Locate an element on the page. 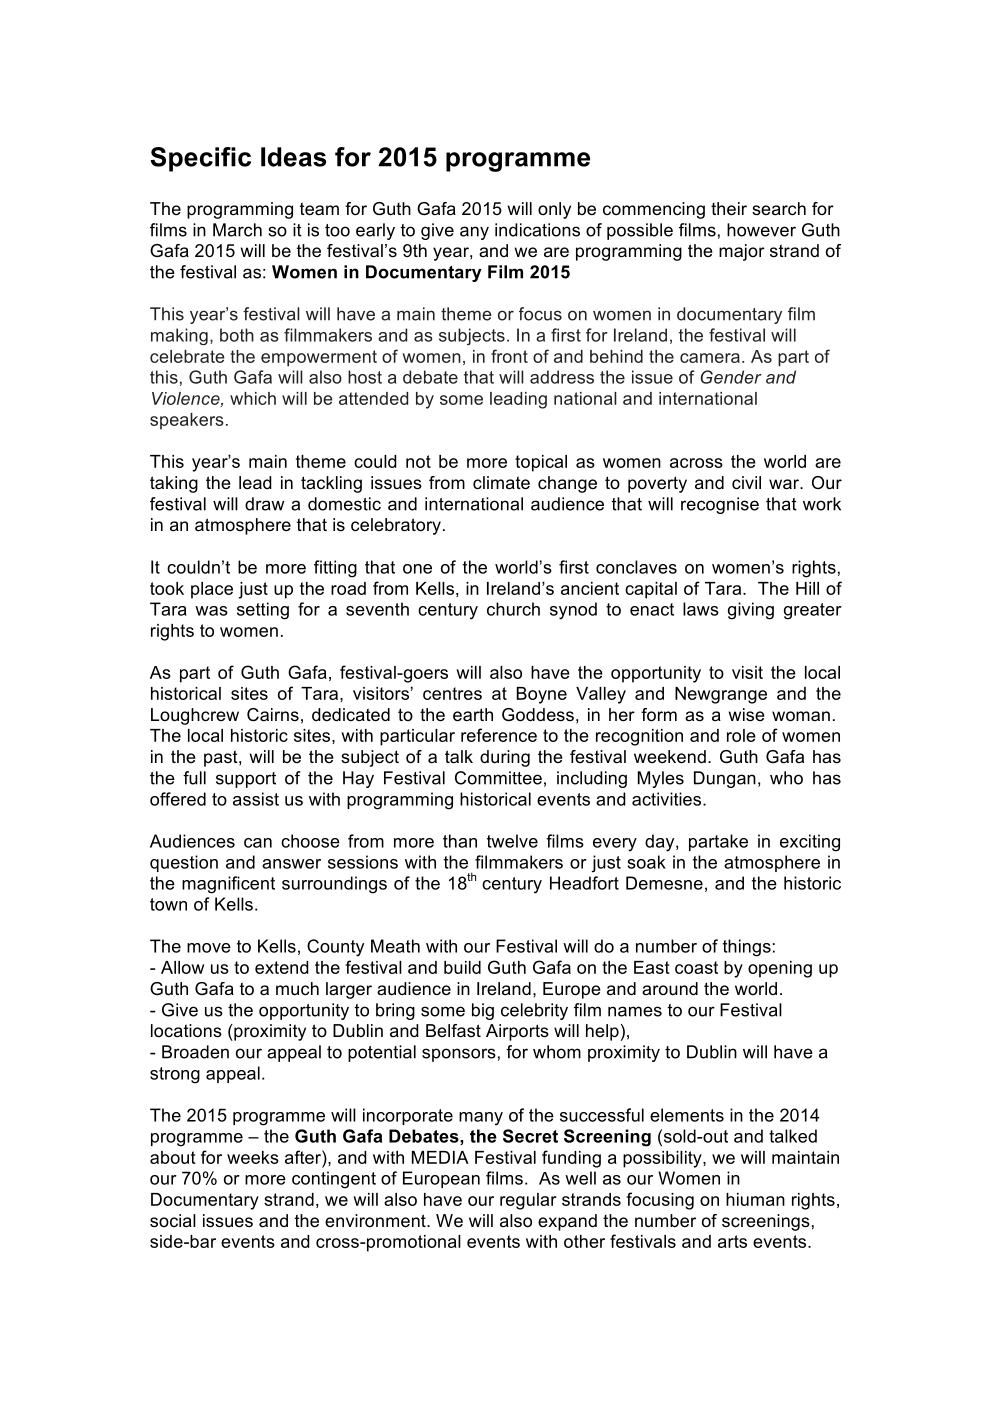 The height and width of the document is (1403, 992). move is located at coordinates (209, 948).
